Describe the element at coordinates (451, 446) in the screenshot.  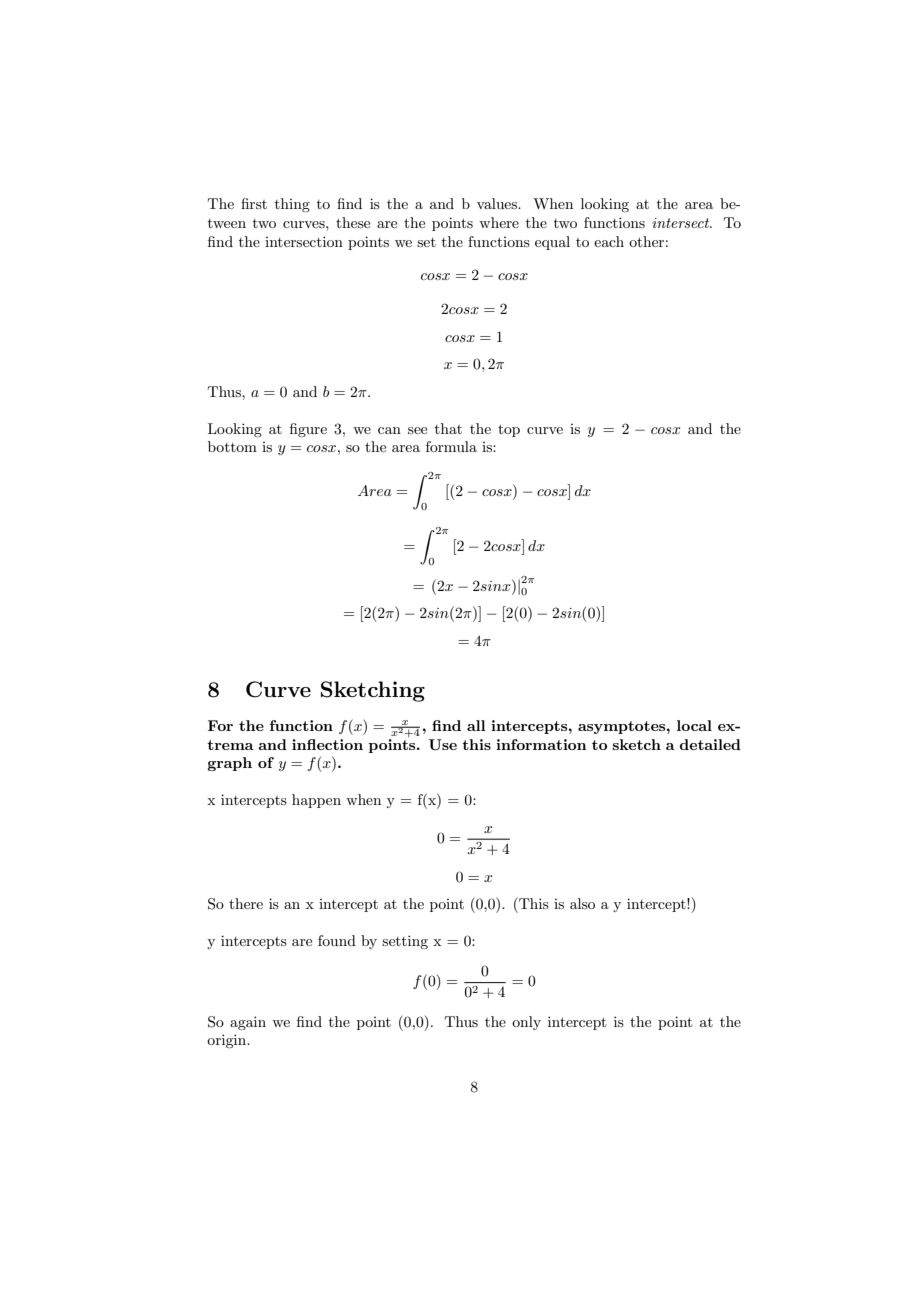
I see `formula` at that location.
